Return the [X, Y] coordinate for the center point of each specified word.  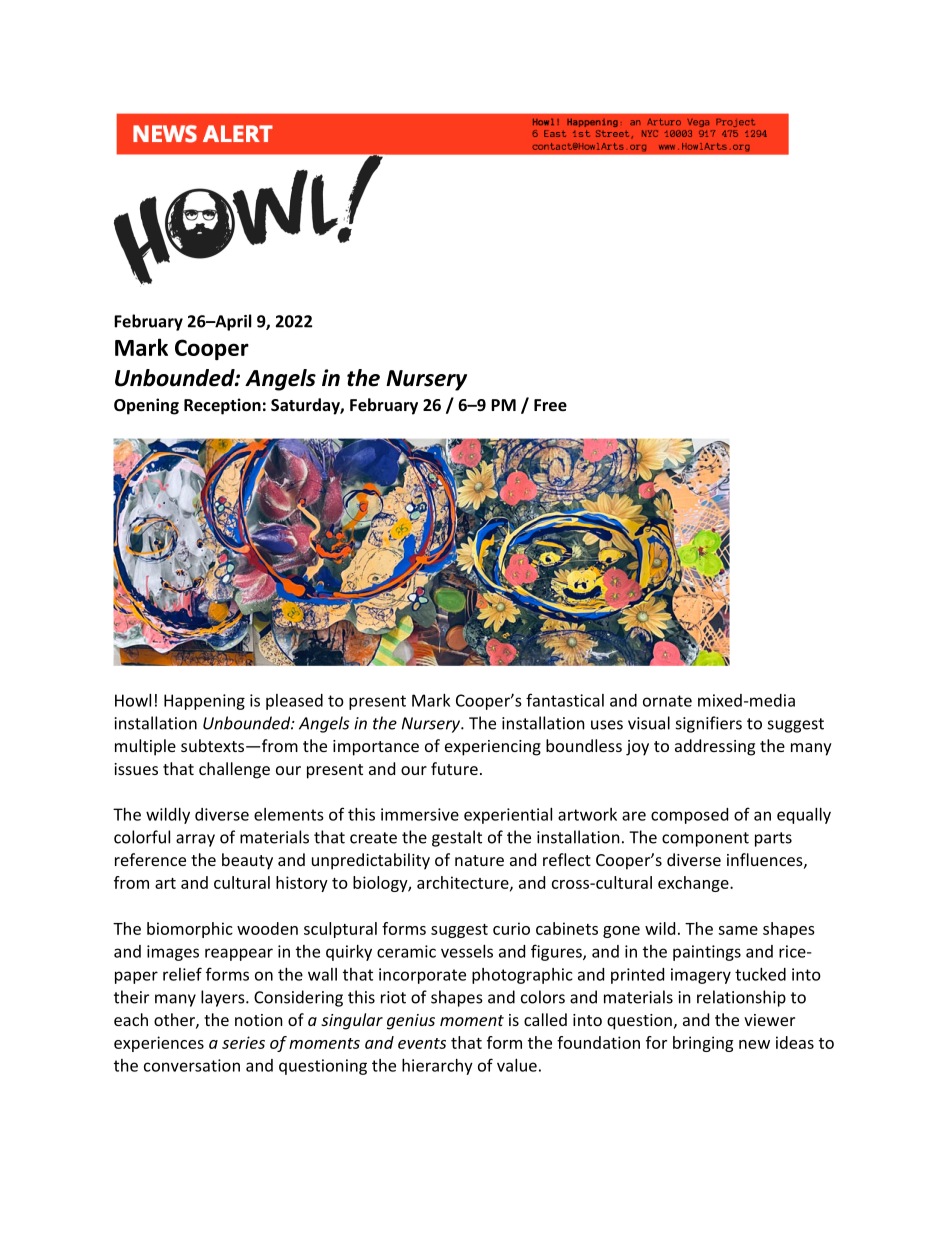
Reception [222, 406]
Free [550, 405]
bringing [703, 1044]
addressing [715, 747]
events [422, 1043]
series [243, 1042]
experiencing [493, 748]
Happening [204, 702]
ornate [667, 701]
